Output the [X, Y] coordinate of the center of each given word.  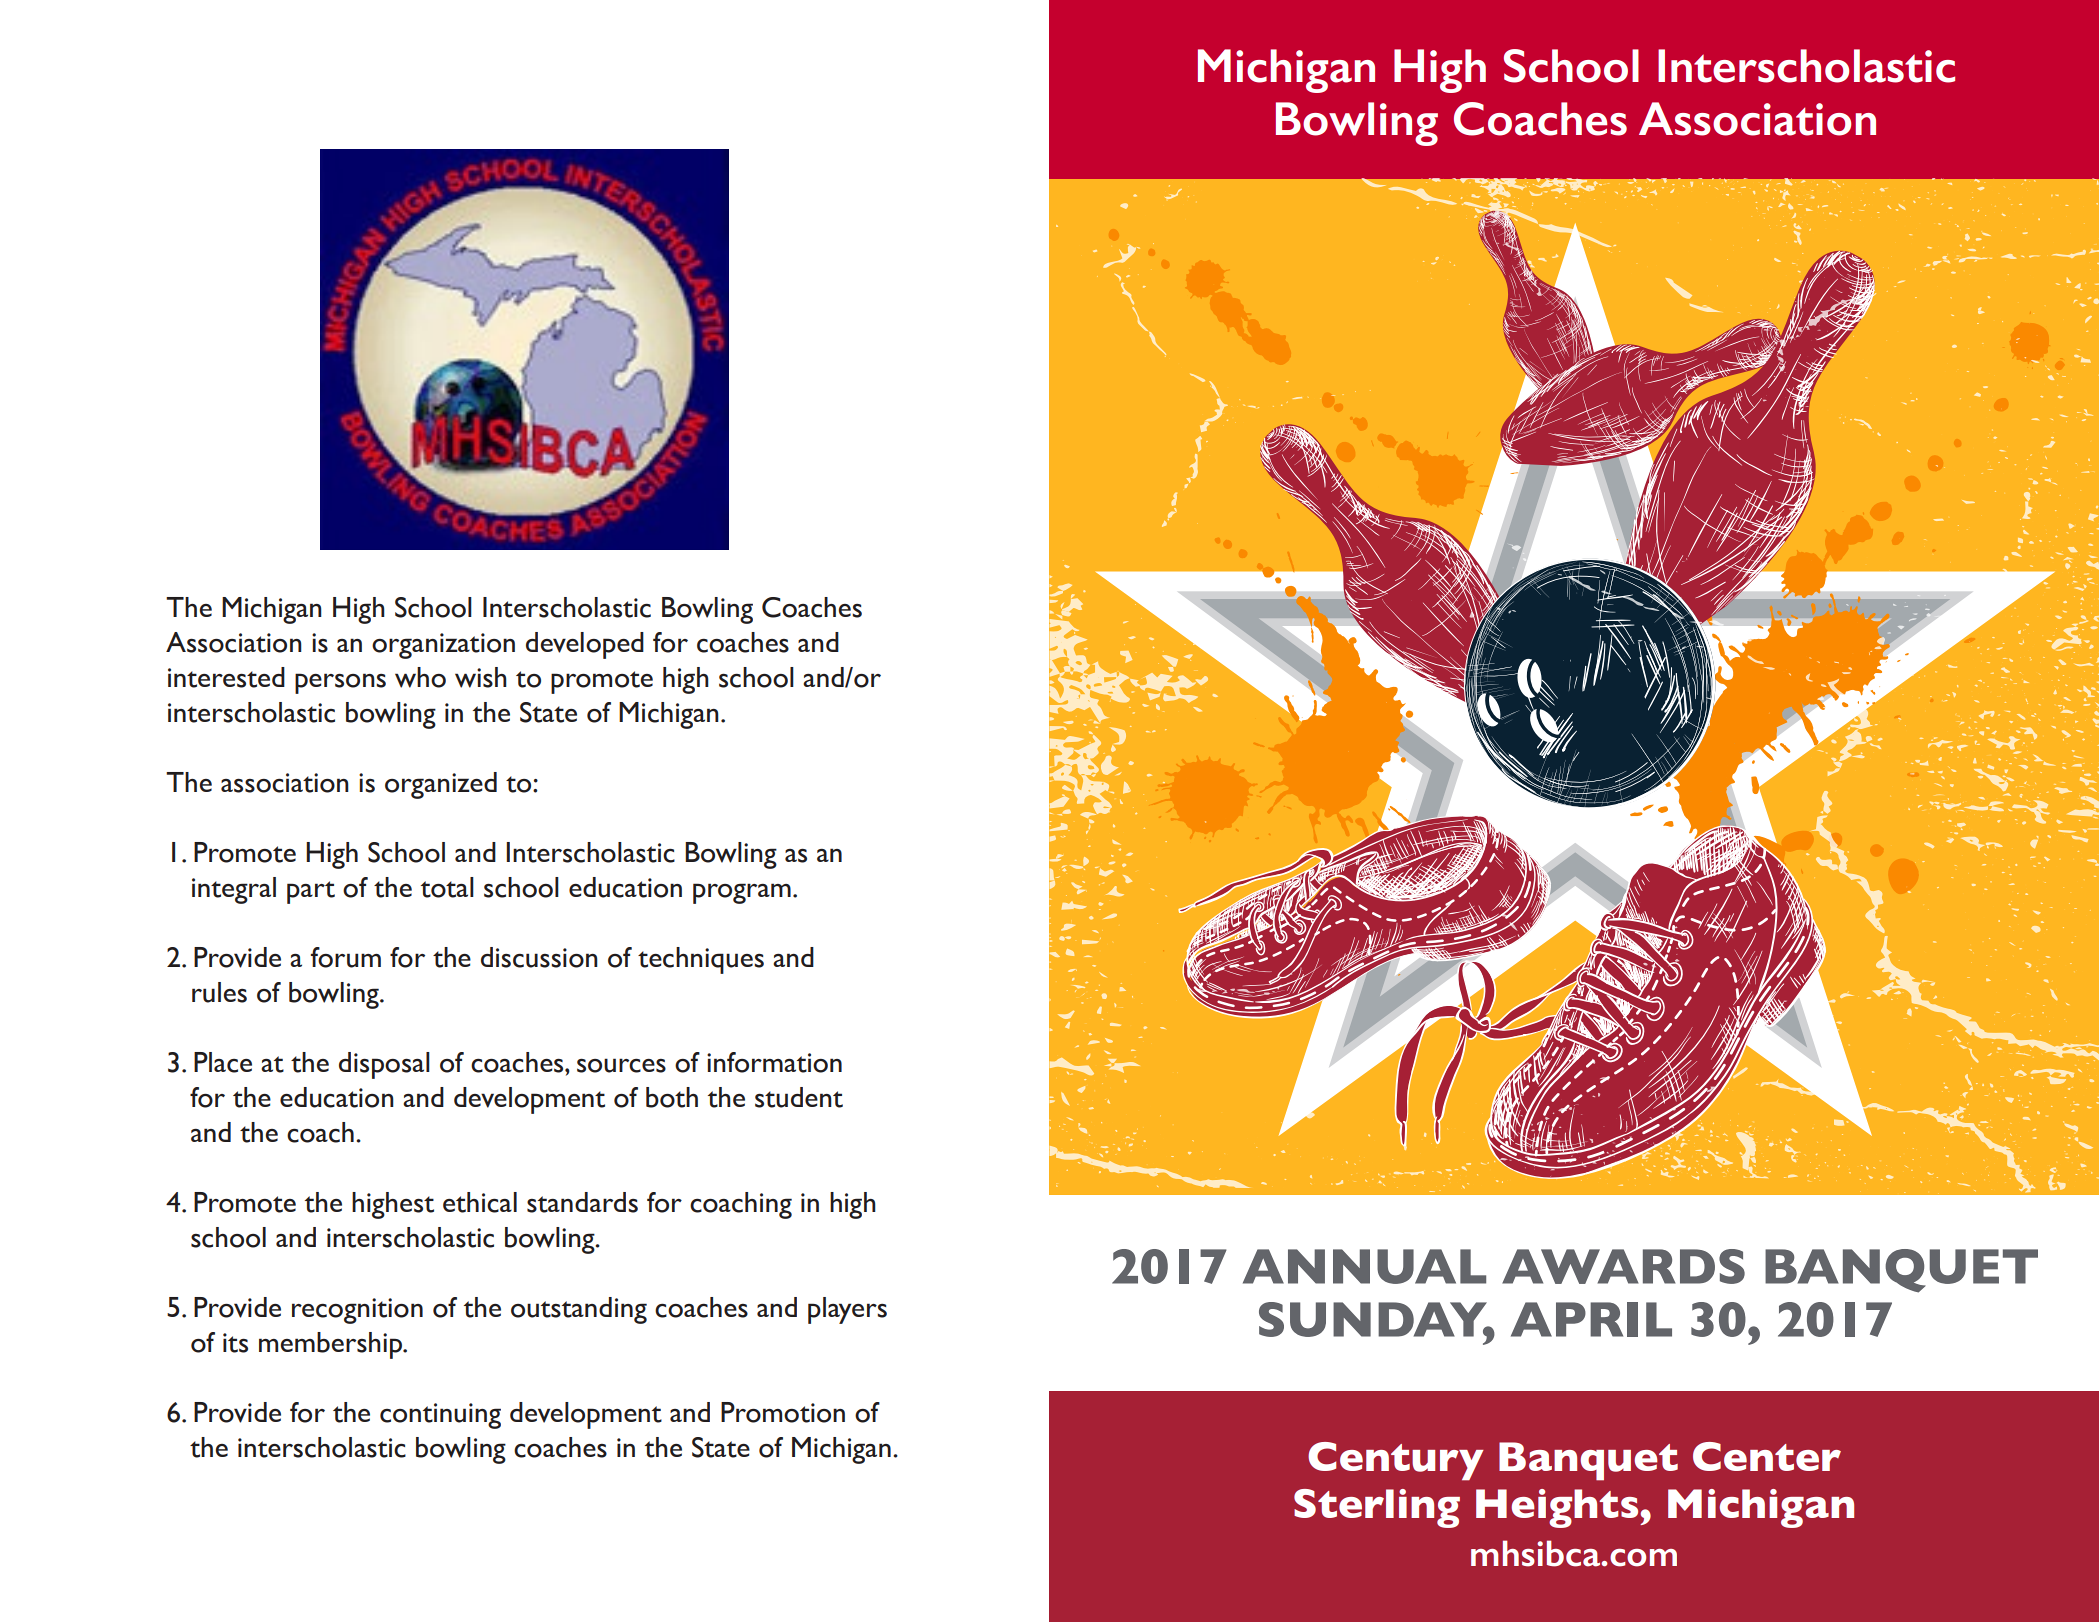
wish [481, 677]
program [742, 893]
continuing [440, 1416]
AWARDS [1623, 1266]
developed [585, 645]
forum [346, 957]
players [847, 1310]
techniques [701, 960]
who [420, 677]
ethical [480, 1202]
